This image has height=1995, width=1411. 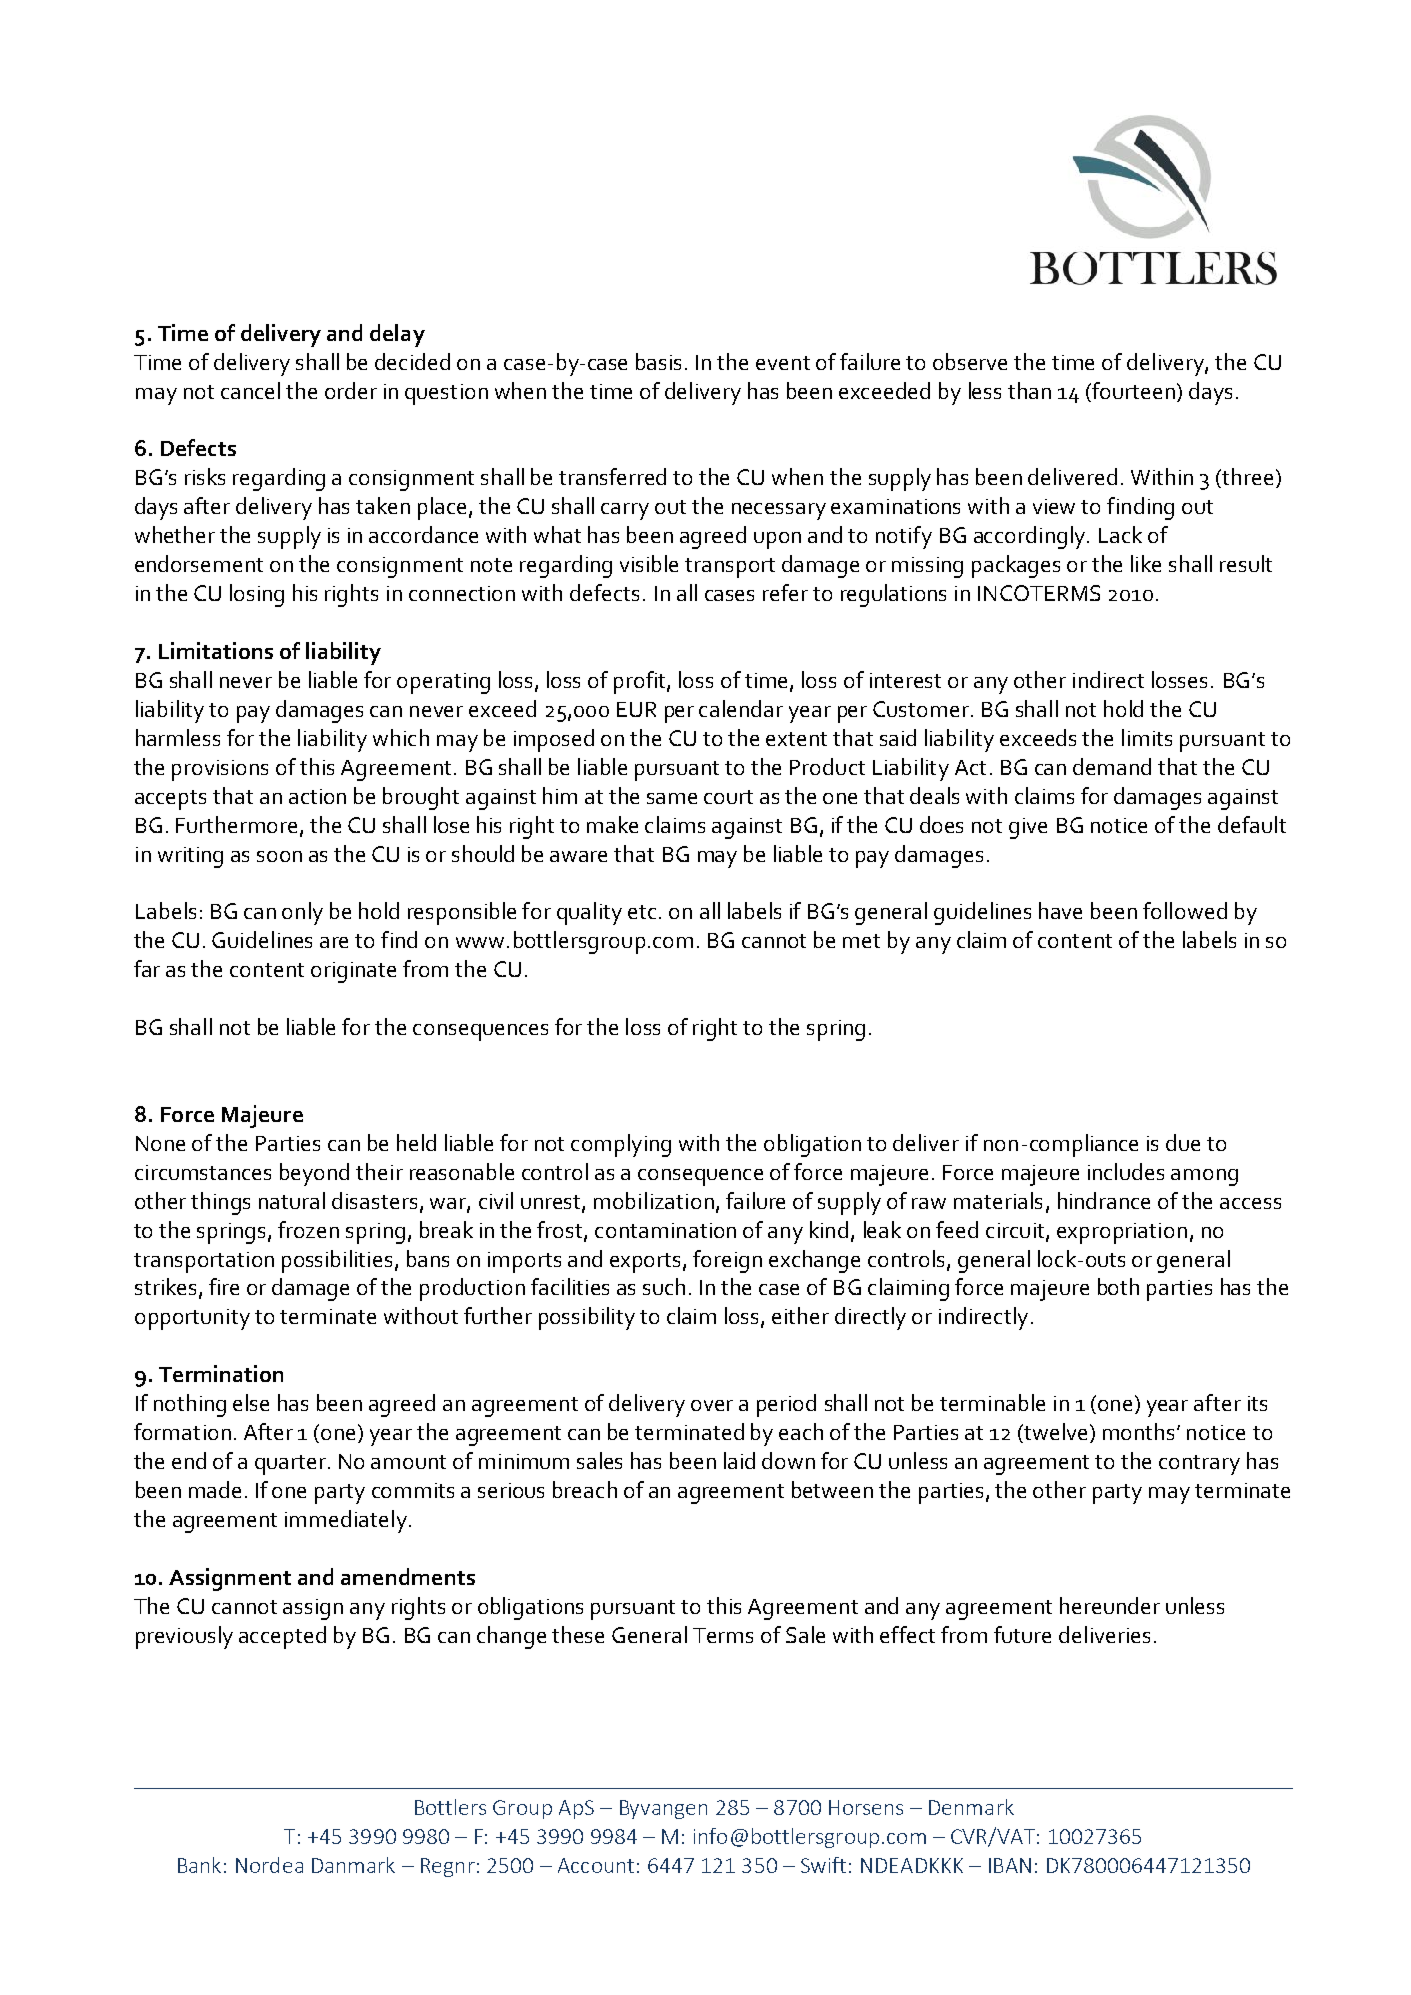 What do you see at coordinates (1135, 390) in the image?
I see `fourteen` at bounding box center [1135, 390].
